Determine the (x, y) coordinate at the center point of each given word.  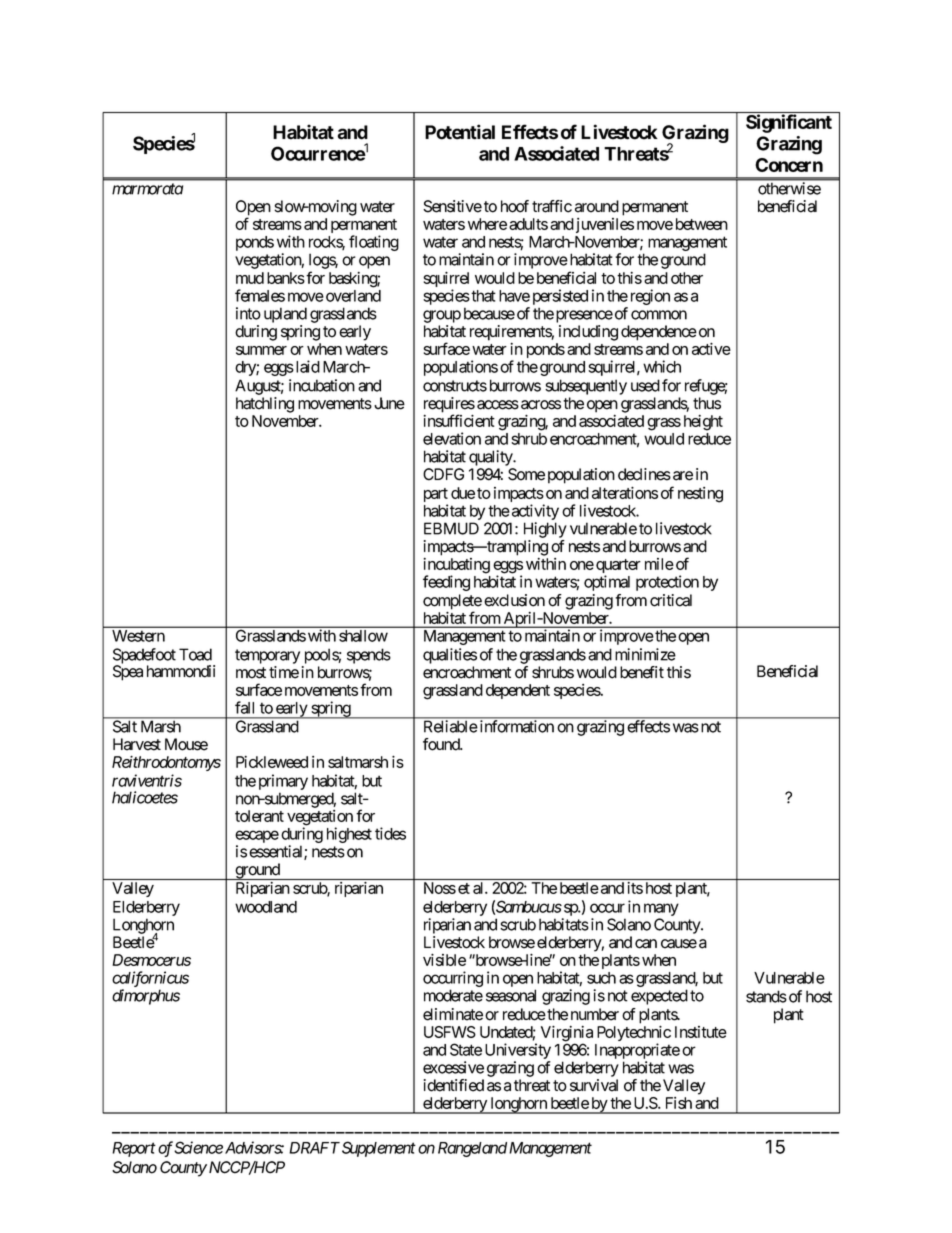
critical (671, 600)
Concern (789, 165)
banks (286, 278)
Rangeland (472, 1149)
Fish (679, 1103)
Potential (460, 132)
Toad (195, 654)
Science (198, 1147)
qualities (450, 656)
